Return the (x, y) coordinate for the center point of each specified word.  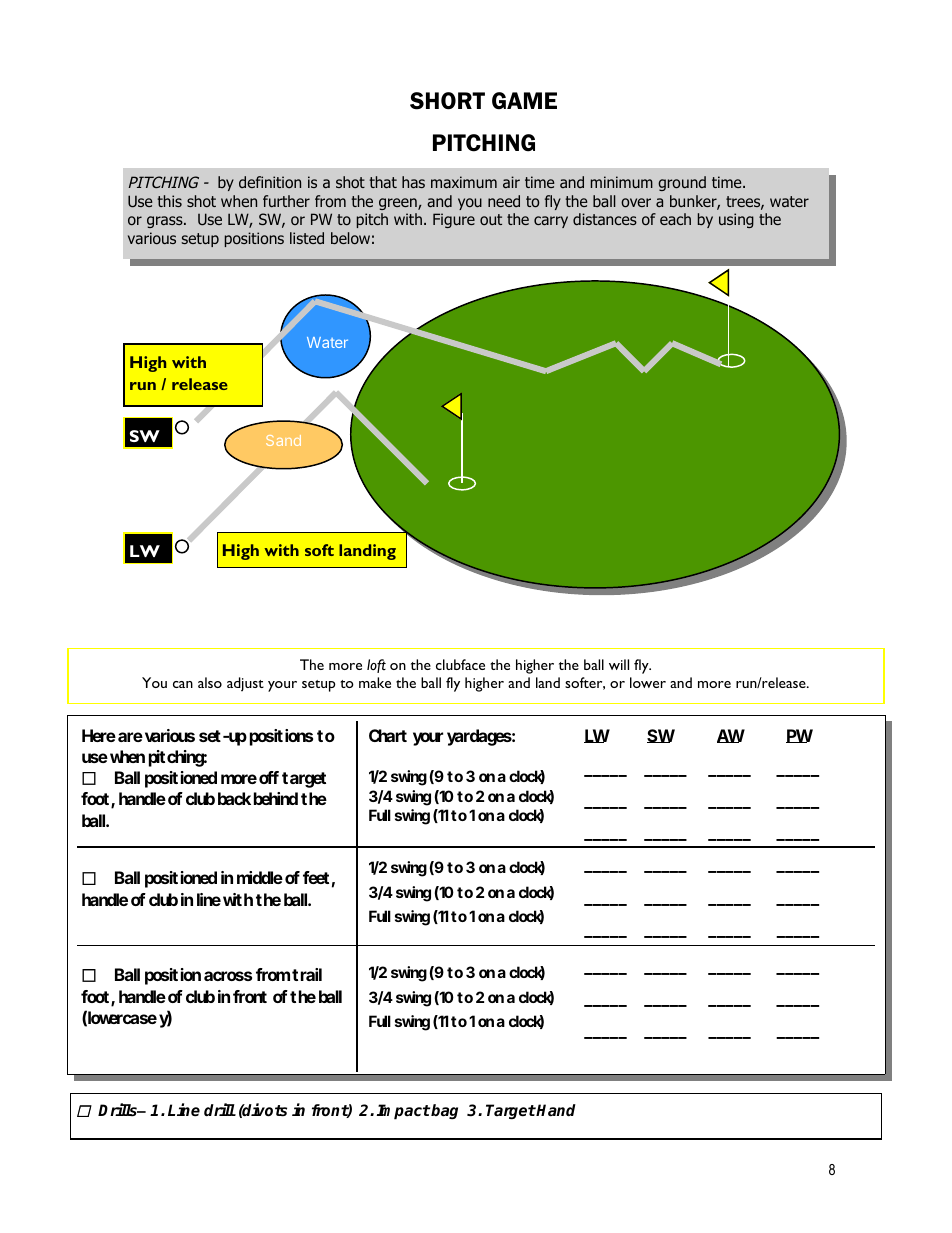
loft (376, 666)
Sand (283, 440)
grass (166, 222)
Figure (454, 220)
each (675, 219)
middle (260, 877)
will (619, 664)
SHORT (447, 101)
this (169, 201)
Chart (388, 735)
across (228, 976)
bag (444, 1111)
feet (316, 877)
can (183, 684)
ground (682, 183)
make (375, 682)
